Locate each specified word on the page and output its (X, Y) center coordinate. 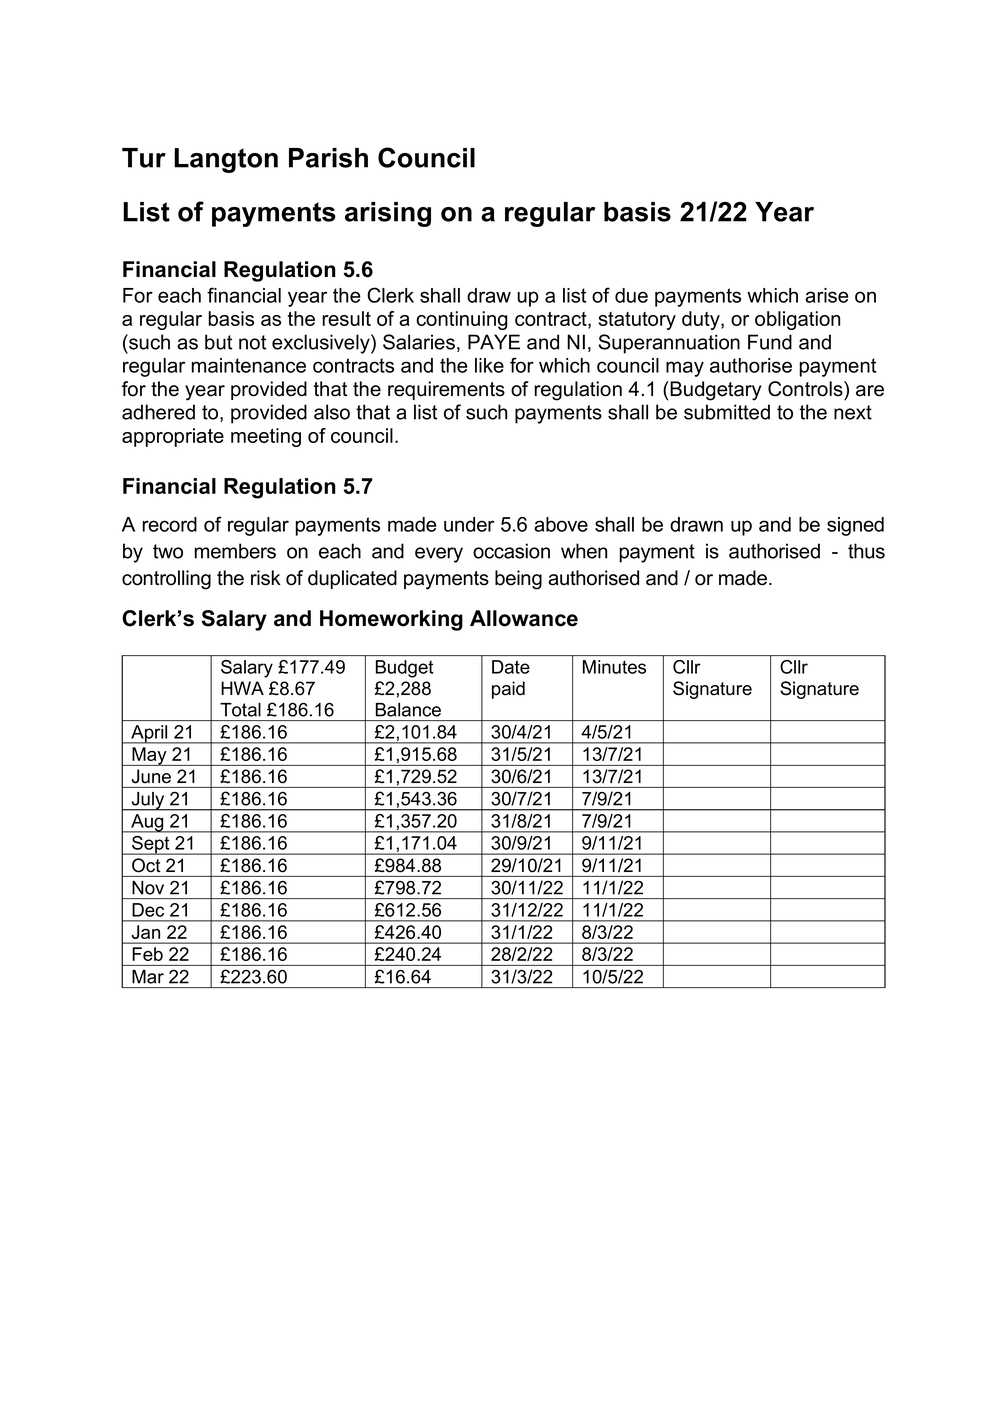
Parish (328, 158)
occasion (511, 551)
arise (827, 295)
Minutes (614, 667)
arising (388, 214)
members (235, 551)
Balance (408, 710)
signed (855, 526)
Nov (148, 888)
